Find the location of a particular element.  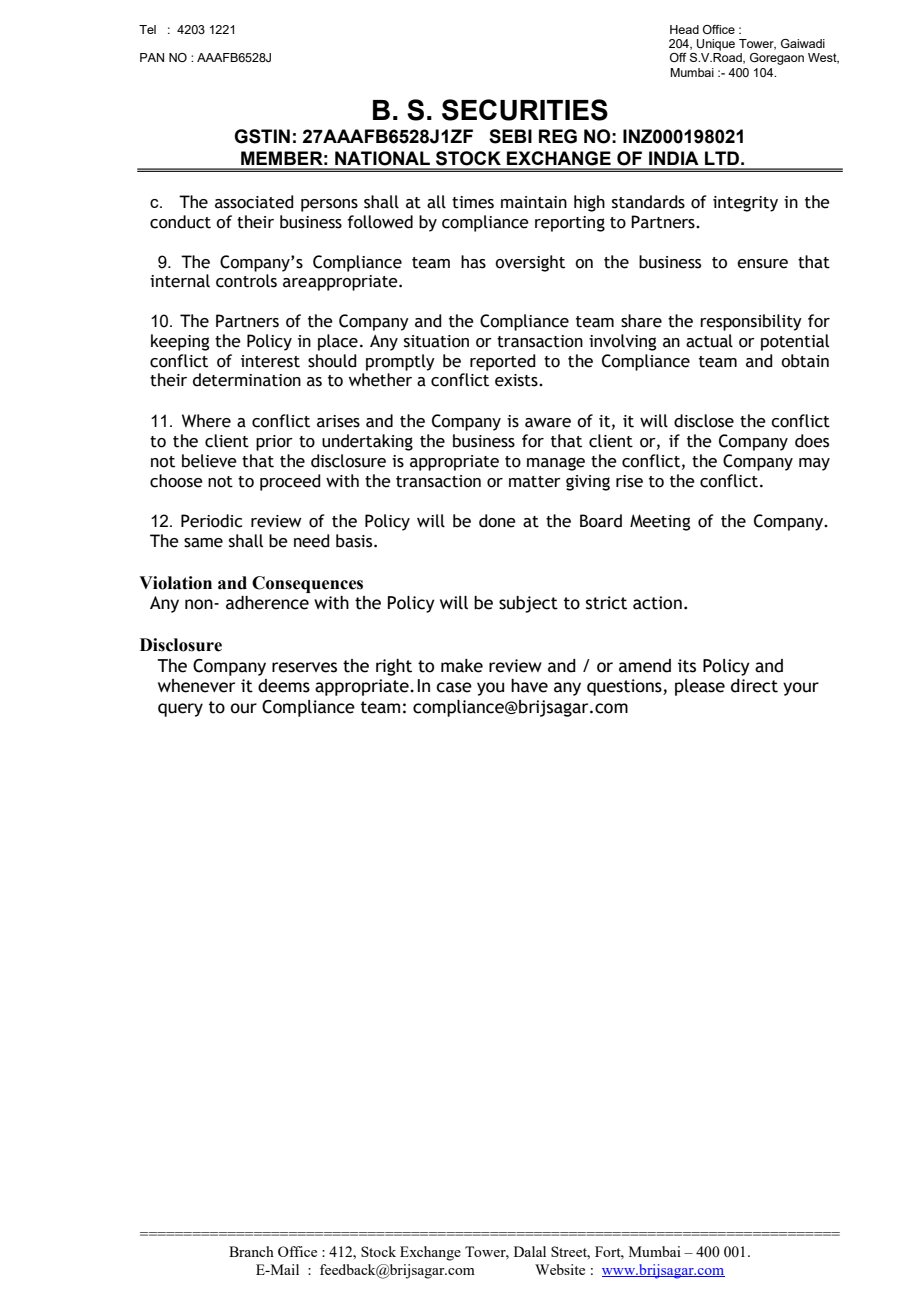

whenever is located at coordinates (196, 686).
